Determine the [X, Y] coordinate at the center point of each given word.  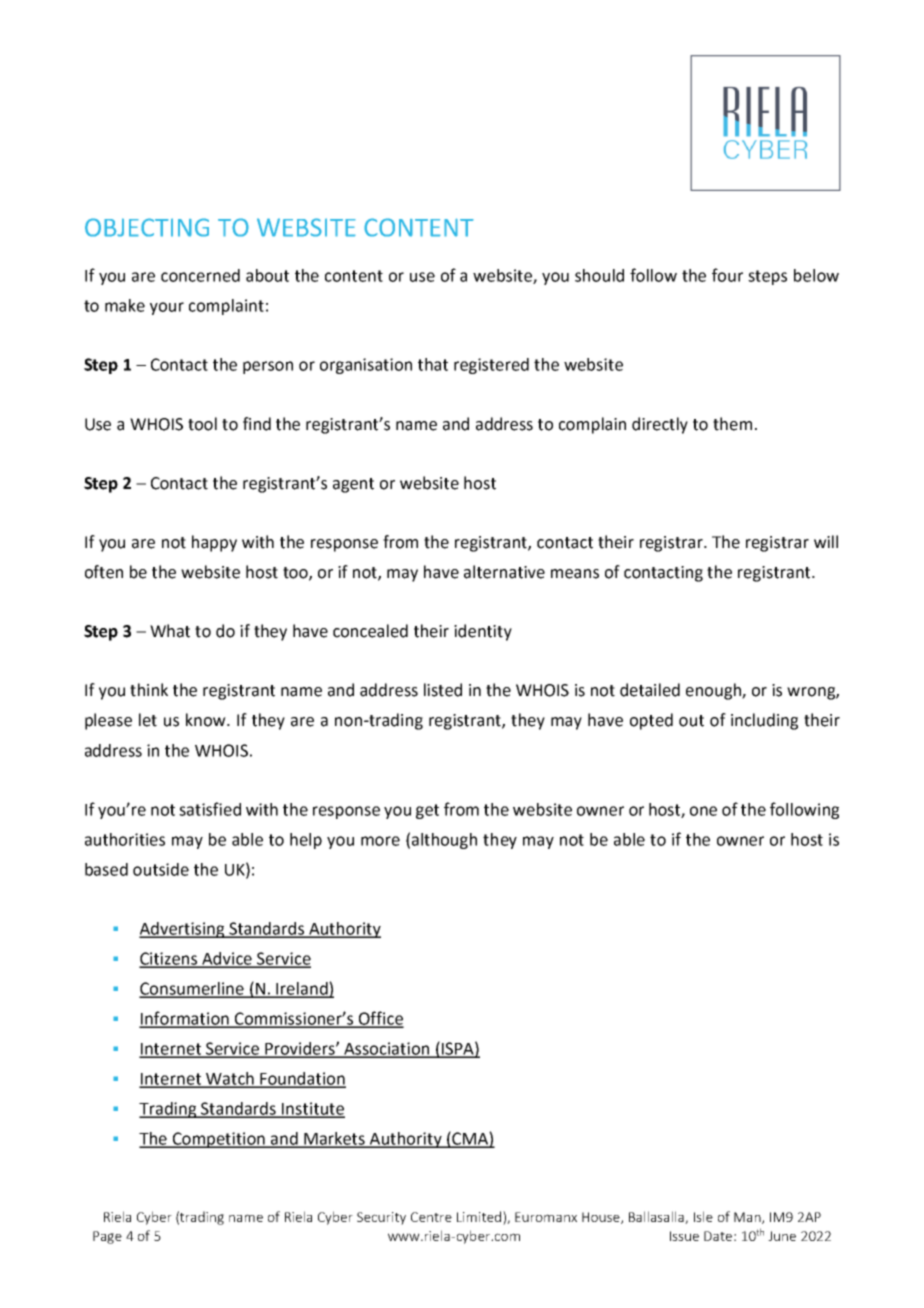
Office [380, 1019]
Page [107, 1237]
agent [353, 485]
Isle [703, 1216]
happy [214, 543]
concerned [200, 275]
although [444, 841]
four [727, 275]
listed [443, 690]
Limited [479, 1216]
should [599, 275]
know [207, 720]
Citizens [169, 959]
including [764, 721]
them [732, 424]
